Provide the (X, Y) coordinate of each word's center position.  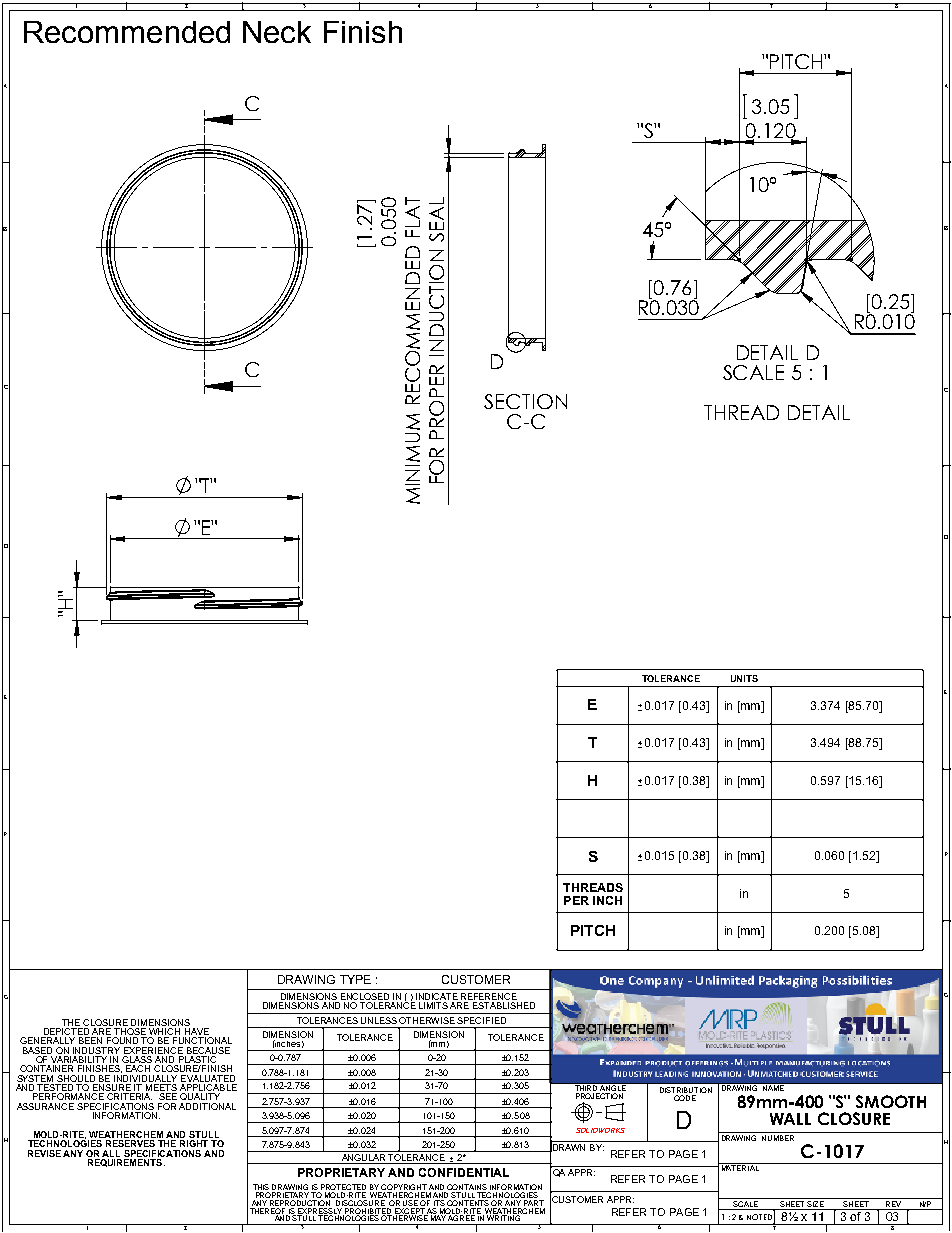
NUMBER (778, 1138)
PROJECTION (599, 1096)
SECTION (525, 401)
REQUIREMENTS (126, 1163)
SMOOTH (891, 1101)
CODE (685, 1098)
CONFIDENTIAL (464, 1172)
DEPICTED (67, 1033)
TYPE (355, 979)
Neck (277, 32)
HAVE (197, 1033)
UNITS (744, 678)
